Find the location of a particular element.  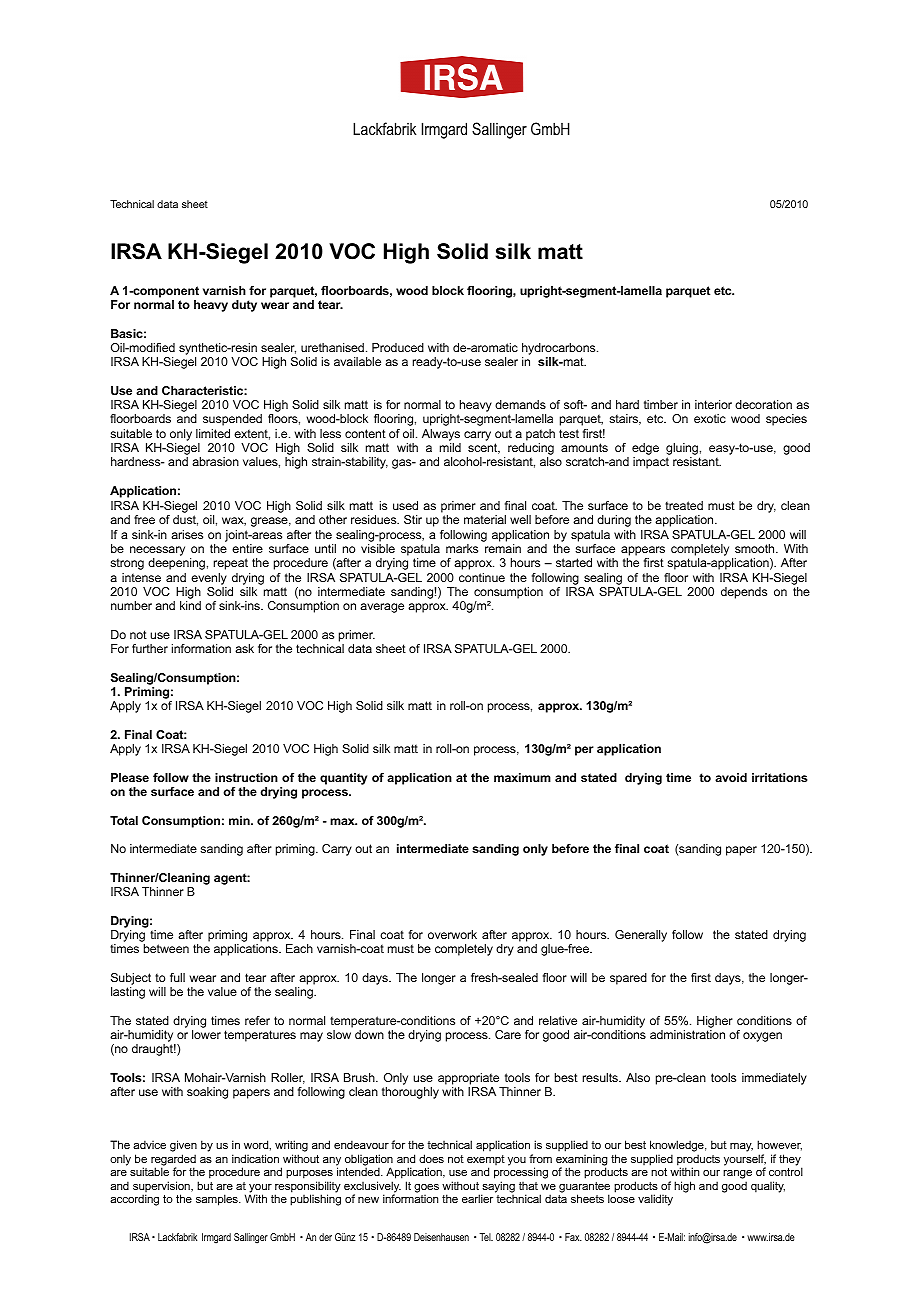

range is located at coordinates (737, 1174).
